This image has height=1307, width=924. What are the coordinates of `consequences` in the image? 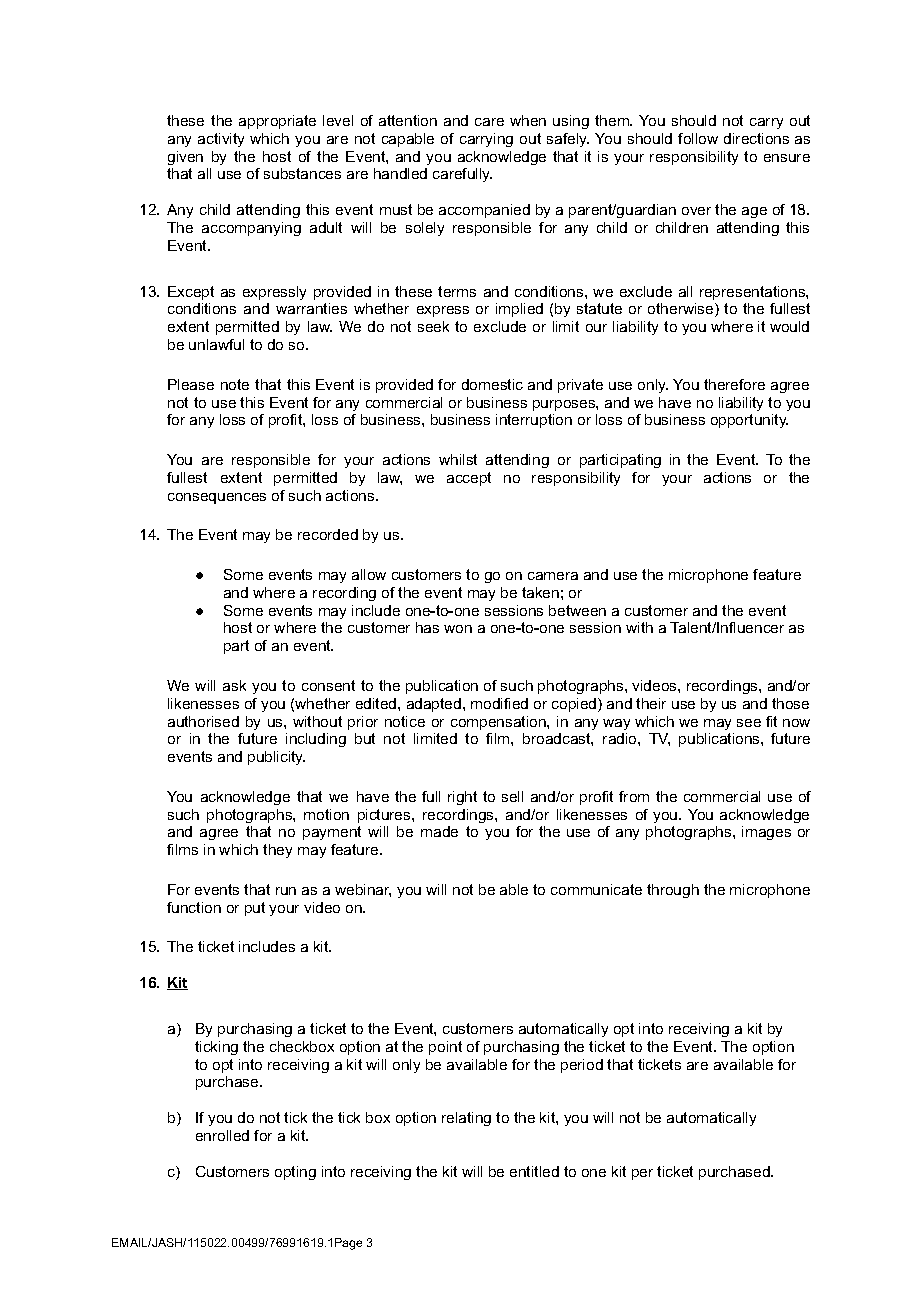 It's located at (217, 498).
